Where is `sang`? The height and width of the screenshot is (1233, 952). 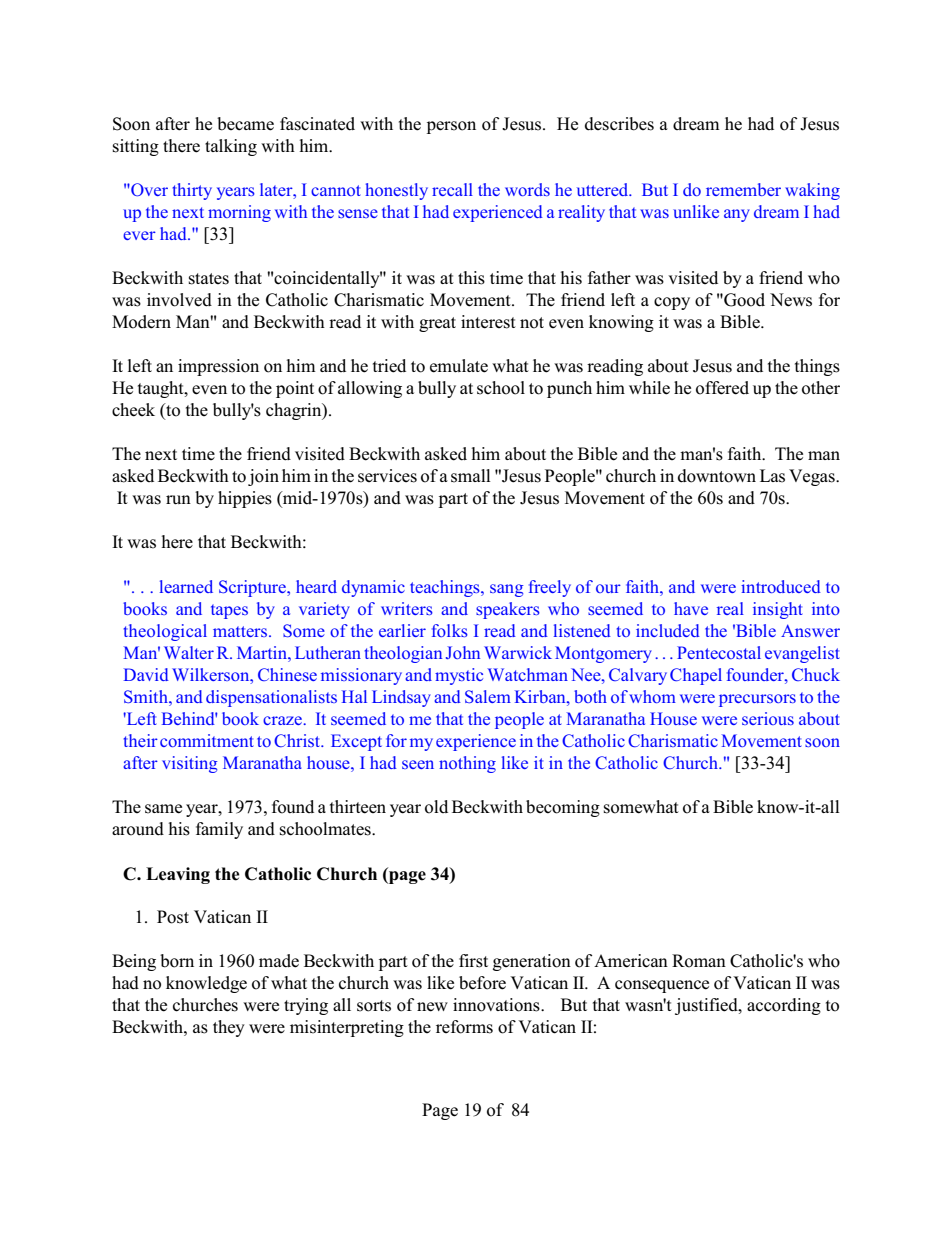 sang is located at coordinates (506, 590).
